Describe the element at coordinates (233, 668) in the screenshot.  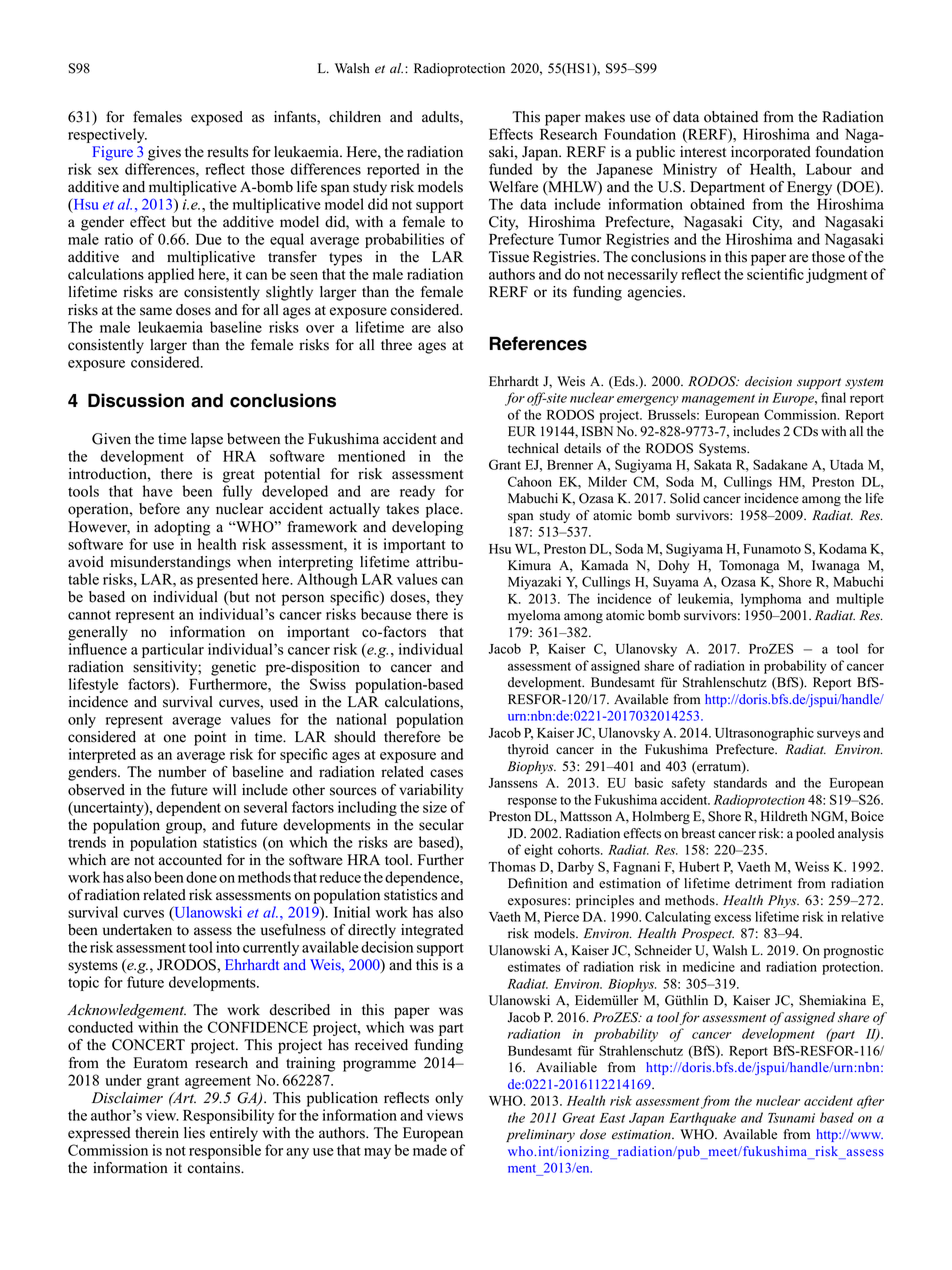
I see `genetic` at that location.
